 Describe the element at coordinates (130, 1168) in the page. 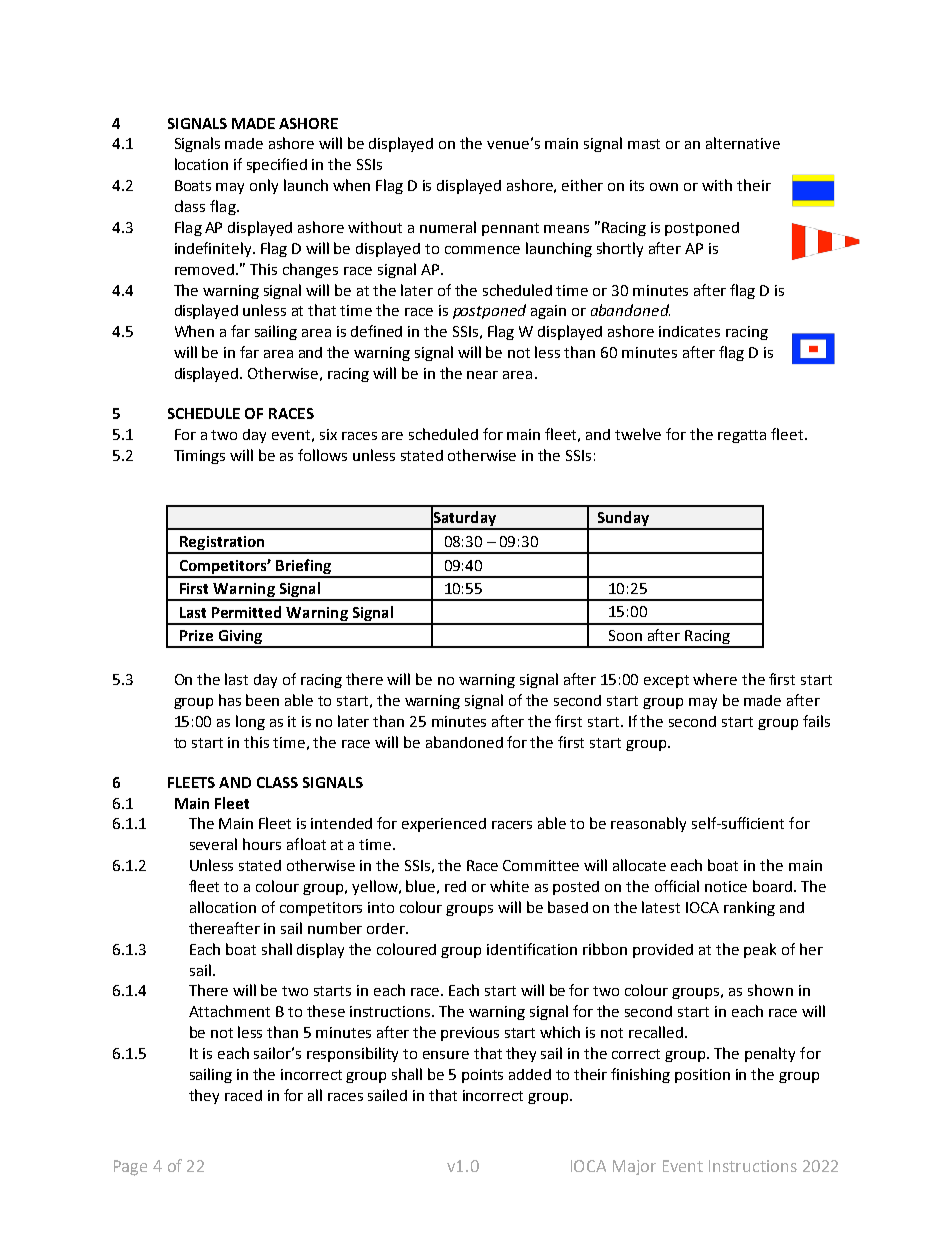

I see `Page` at that location.
